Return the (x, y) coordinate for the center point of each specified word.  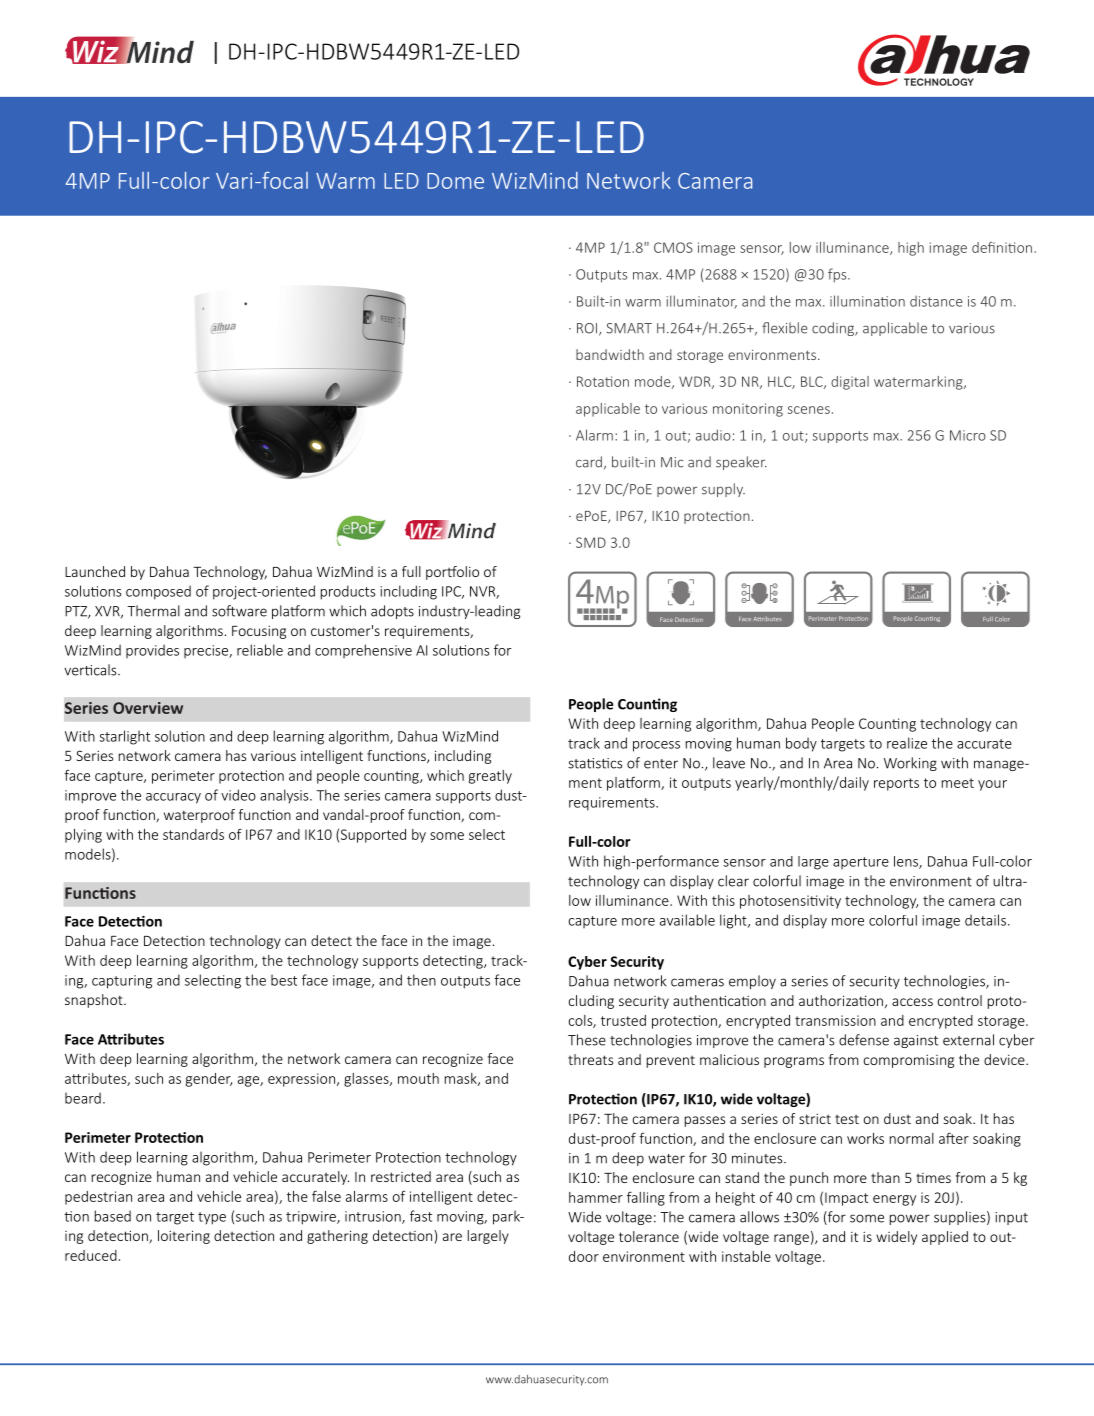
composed (158, 592)
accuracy (173, 798)
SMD (591, 542)
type (212, 1218)
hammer (596, 1197)
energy (894, 1200)
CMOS (673, 247)
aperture (861, 863)
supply (723, 490)
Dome (455, 181)
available (687, 920)
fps (838, 275)
